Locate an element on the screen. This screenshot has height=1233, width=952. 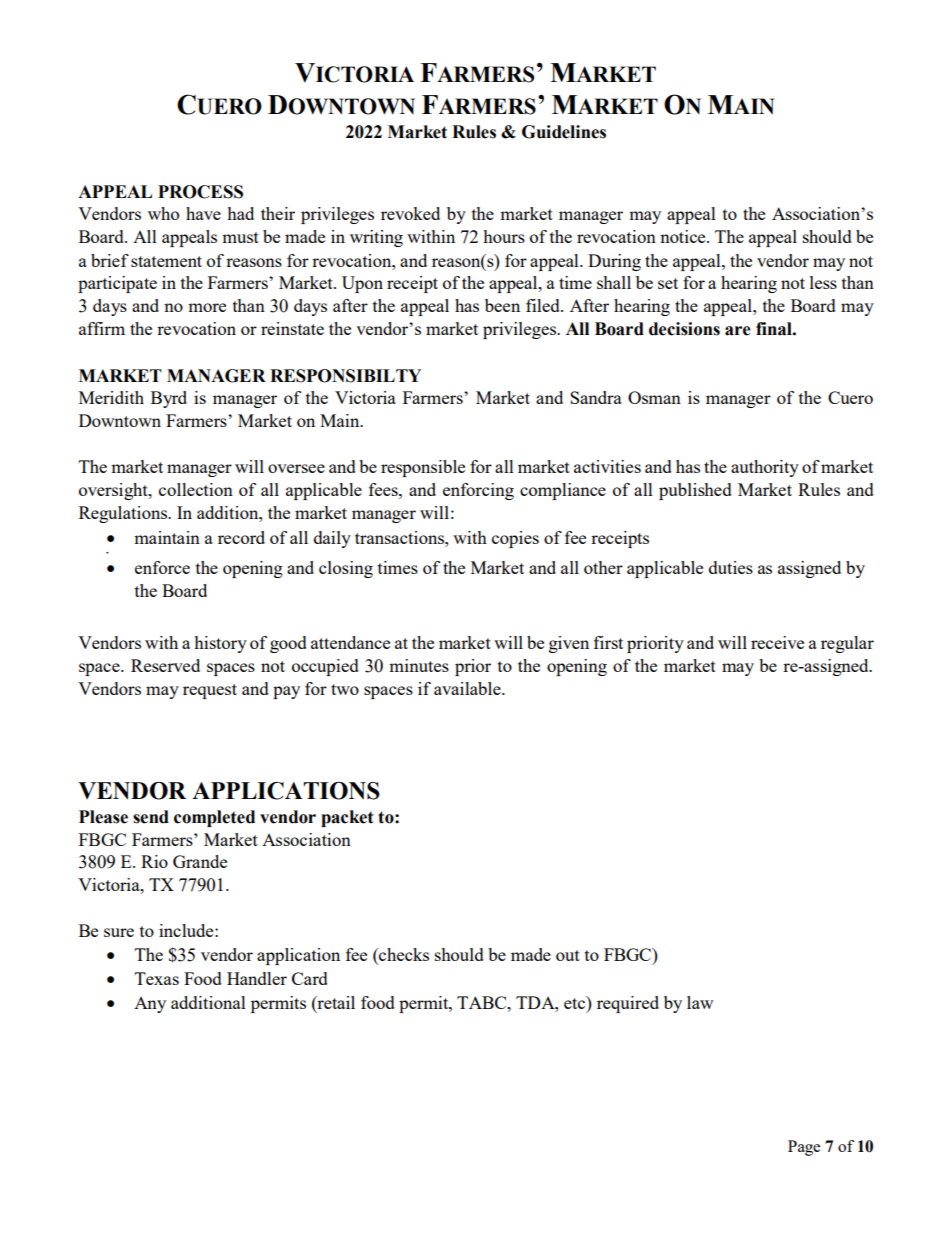
notice is located at coordinates (684, 236).
